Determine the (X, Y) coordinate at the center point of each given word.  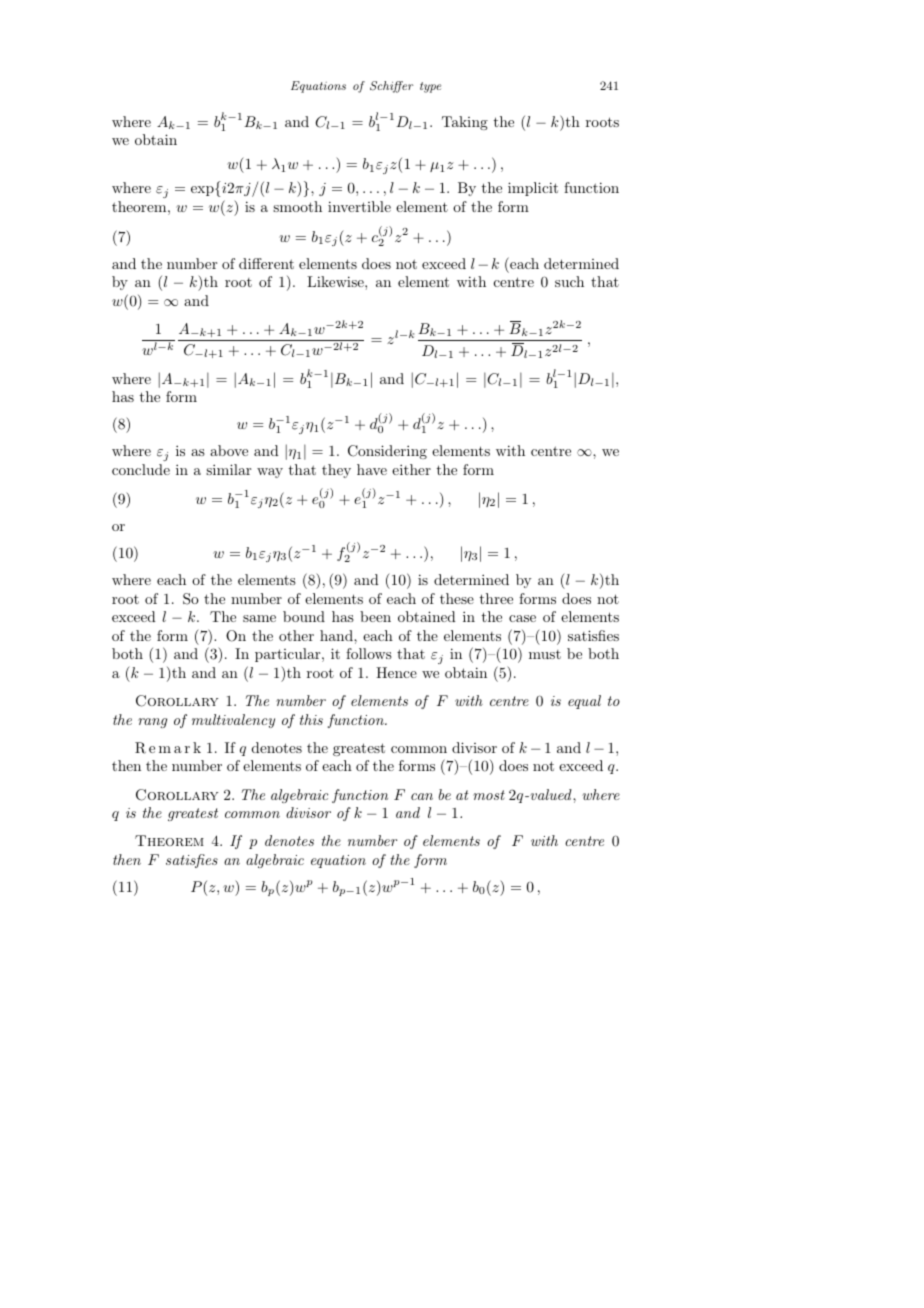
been (375, 616)
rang (152, 723)
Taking (465, 123)
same (259, 618)
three (496, 598)
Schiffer (391, 87)
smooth (297, 206)
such (569, 281)
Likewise (336, 281)
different (266, 263)
